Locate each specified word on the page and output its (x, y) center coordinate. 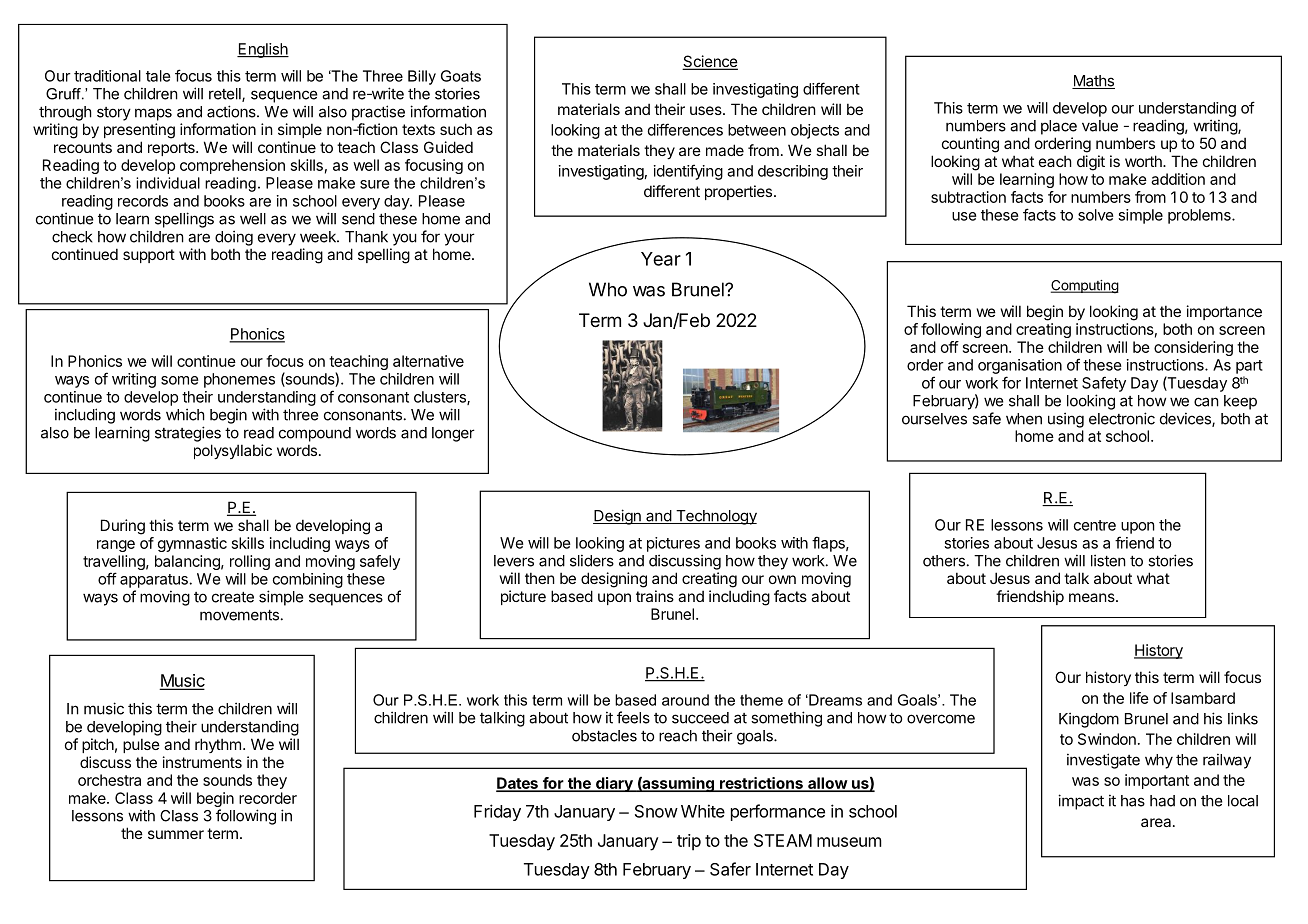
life (1139, 698)
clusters (441, 398)
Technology (715, 517)
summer (176, 834)
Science (710, 62)
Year (661, 259)
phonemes (239, 380)
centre (1095, 525)
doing (234, 238)
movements (239, 615)
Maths (1093, 82)
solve (1096, 215)
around (685, 700)
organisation (1020, 366)
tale (158, 76)
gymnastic (192, 544)
